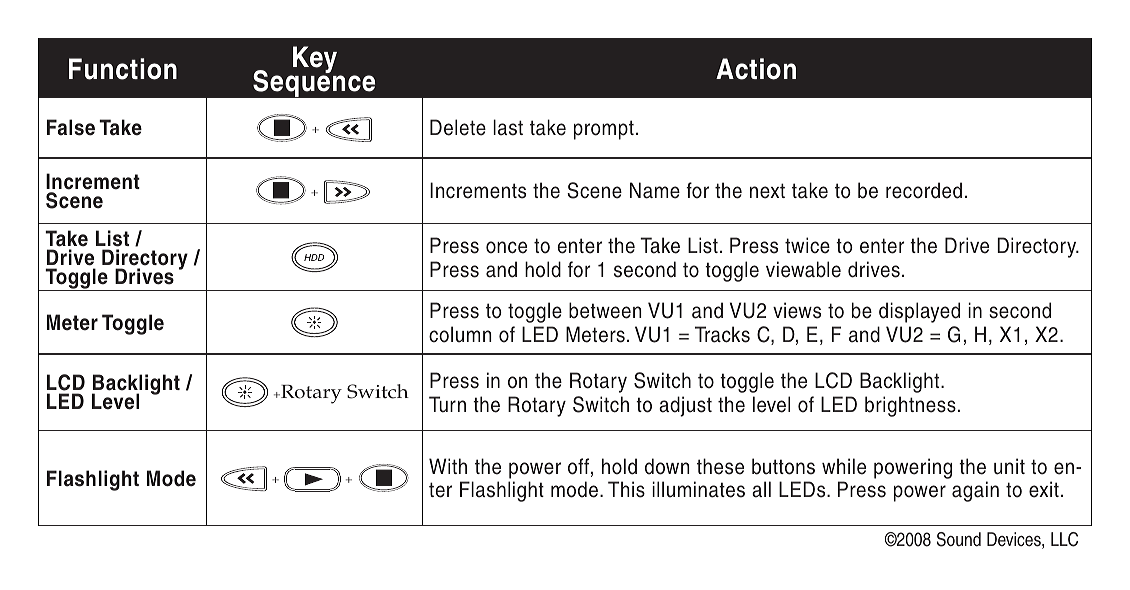  What do you see at coordinates (959, 539) in the image?
I see `Sound` at bounding box center [959, 539].
